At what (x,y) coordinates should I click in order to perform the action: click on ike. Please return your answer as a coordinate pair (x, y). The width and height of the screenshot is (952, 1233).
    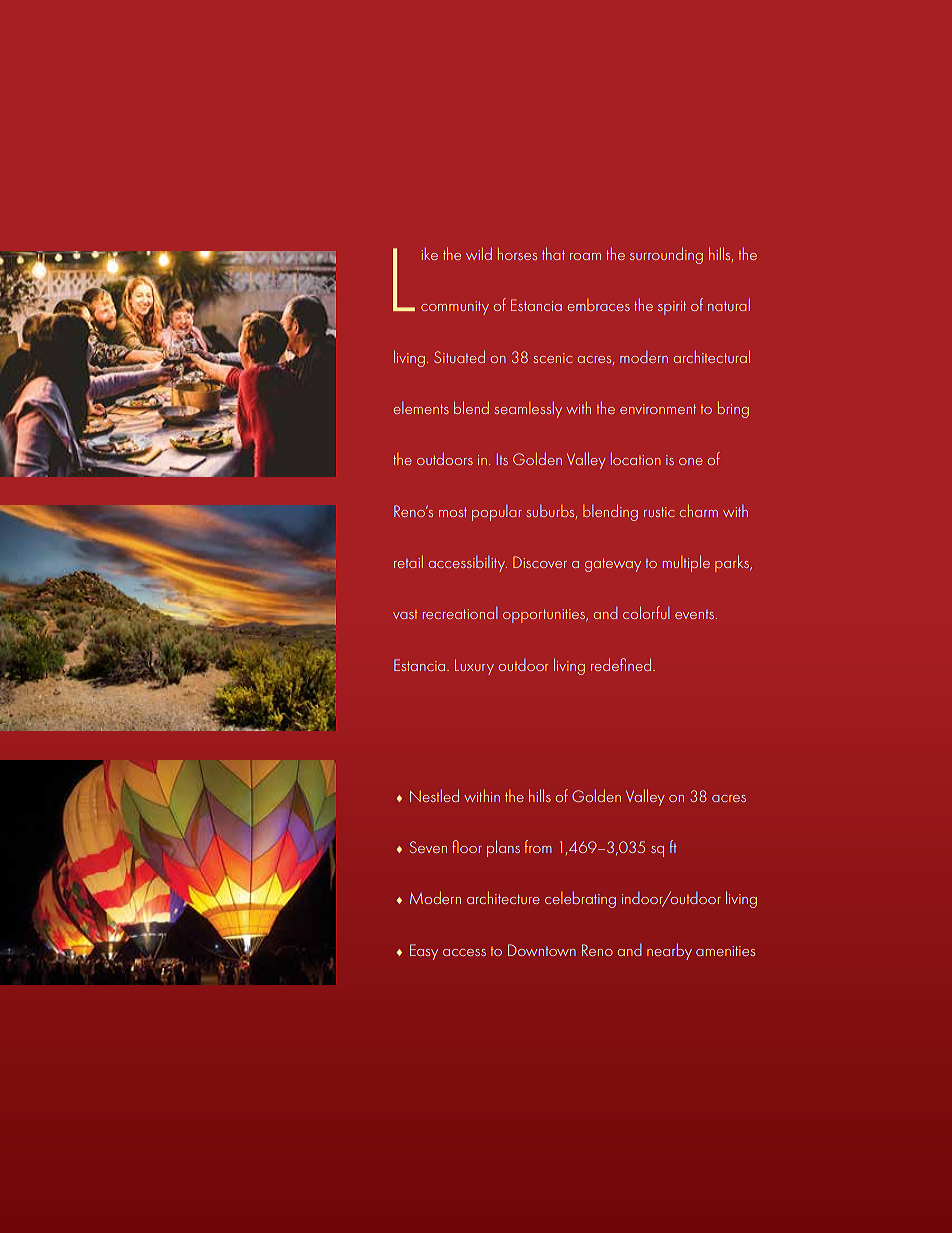
    Looking at the image, I should click on (429, 254).
